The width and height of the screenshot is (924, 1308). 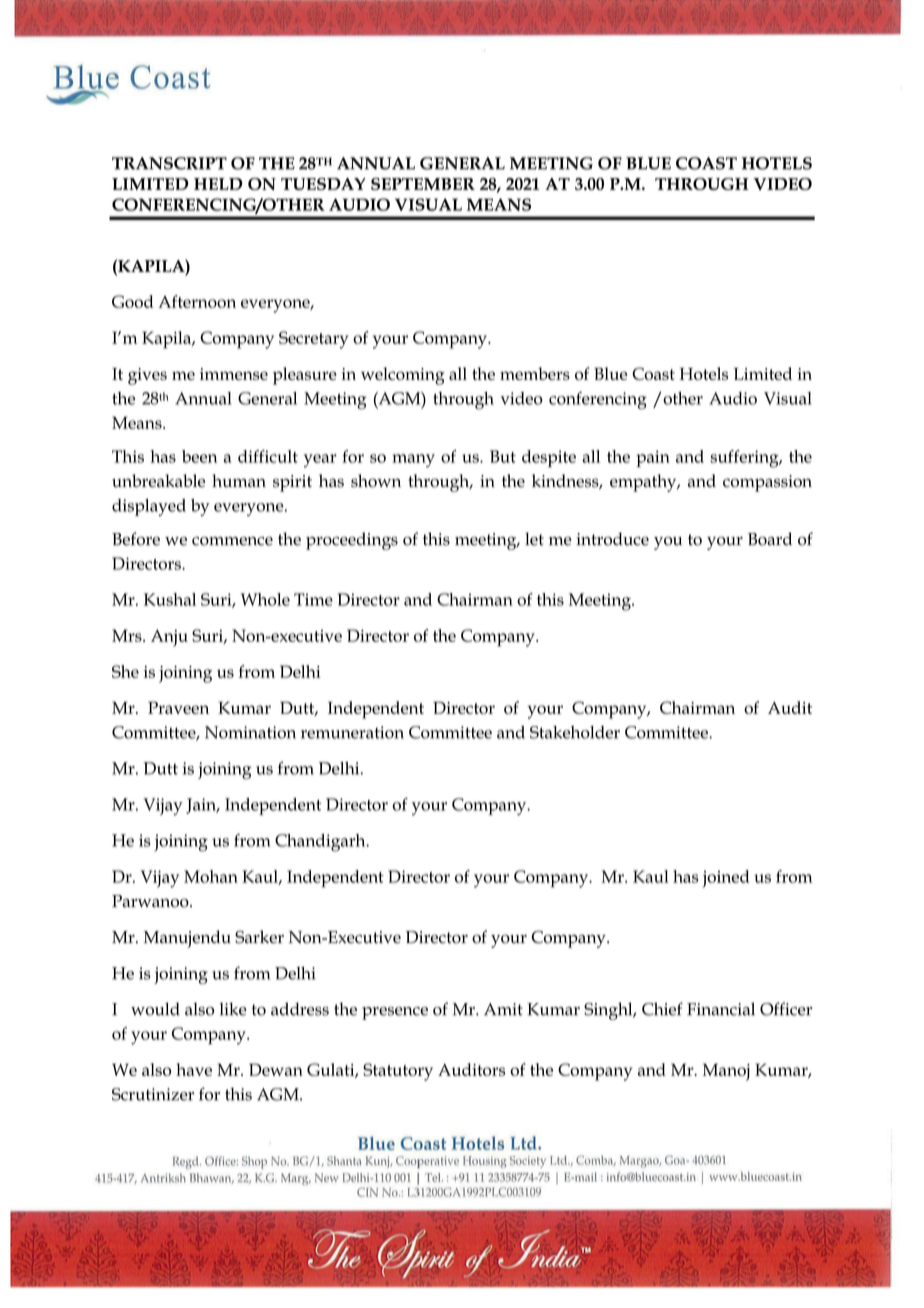 I want to click on Statutory, so click(x=398, y=1072).
